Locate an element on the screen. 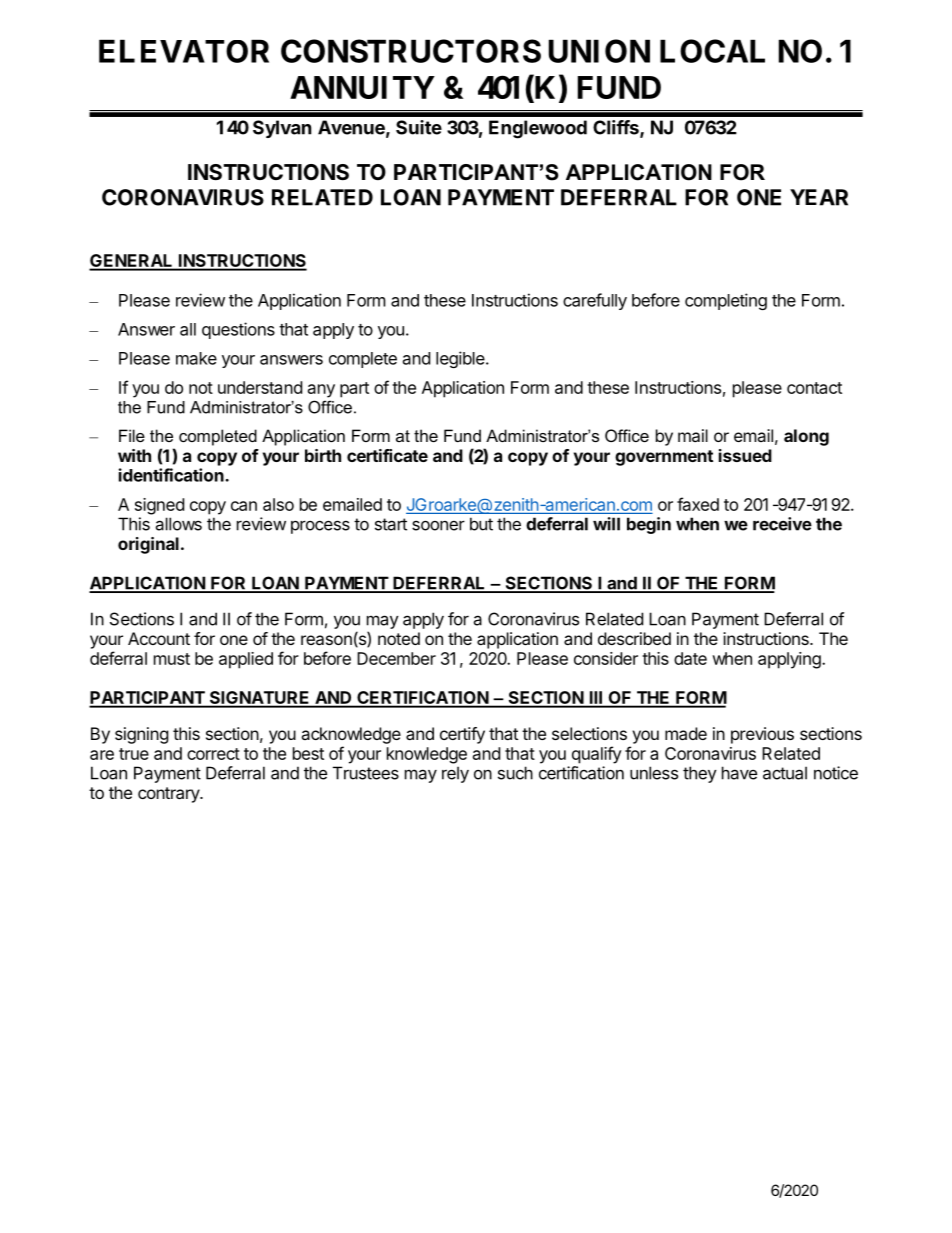 The width and height of the screenshot is (952, 1233). Account is located at coordinates (159, 638).
